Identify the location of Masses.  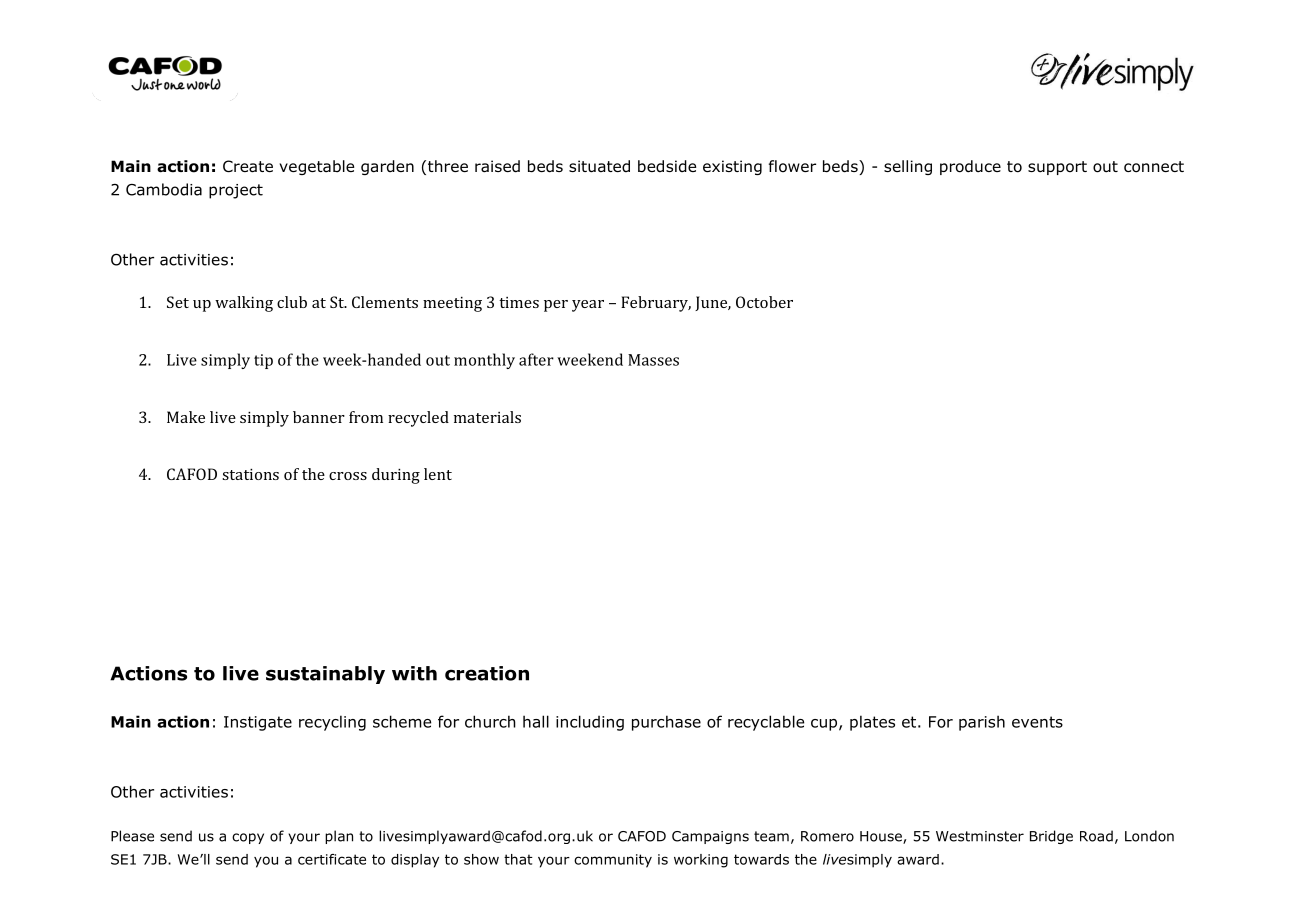
(653, 360).
